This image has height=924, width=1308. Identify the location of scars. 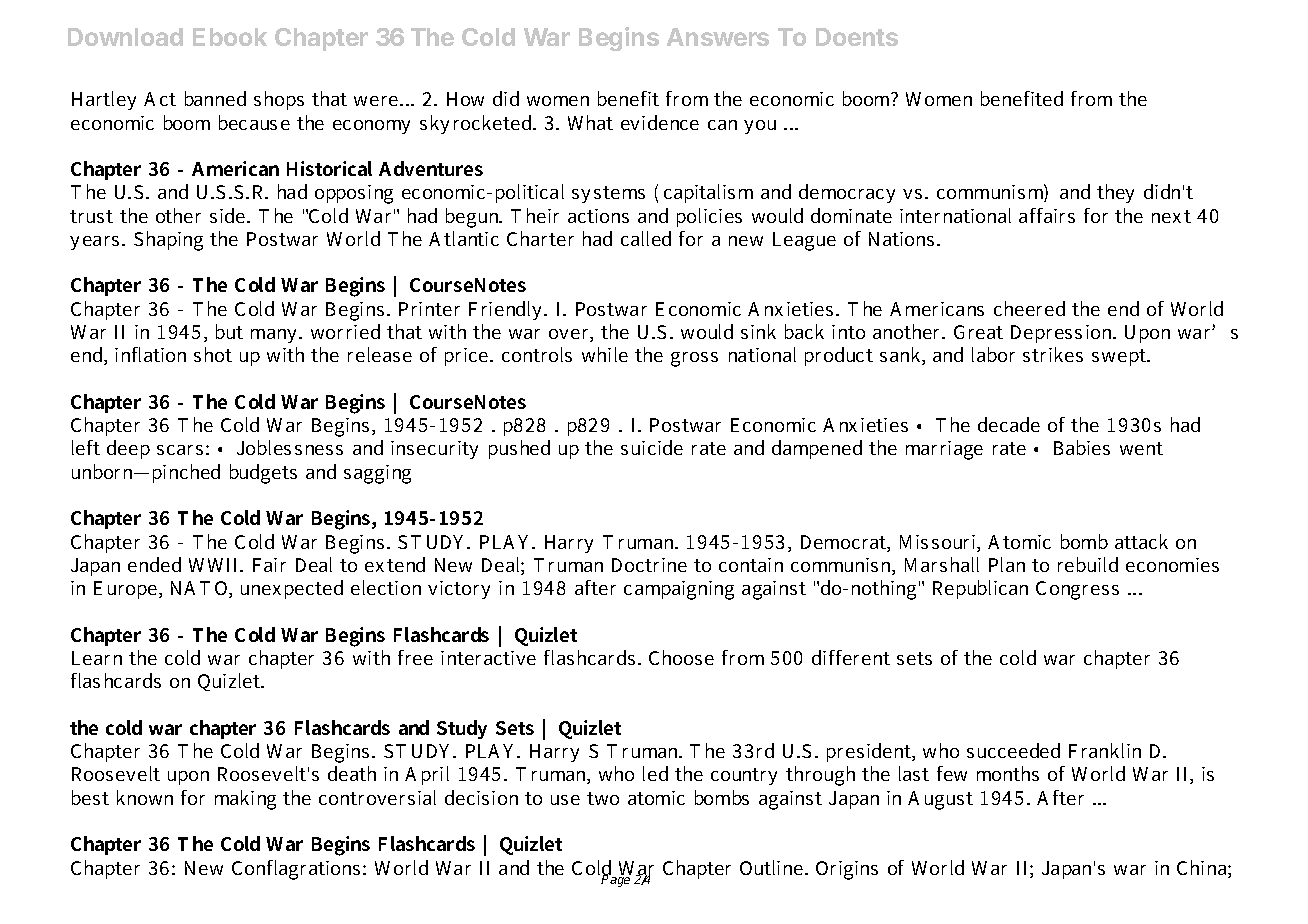
(180, 450).
